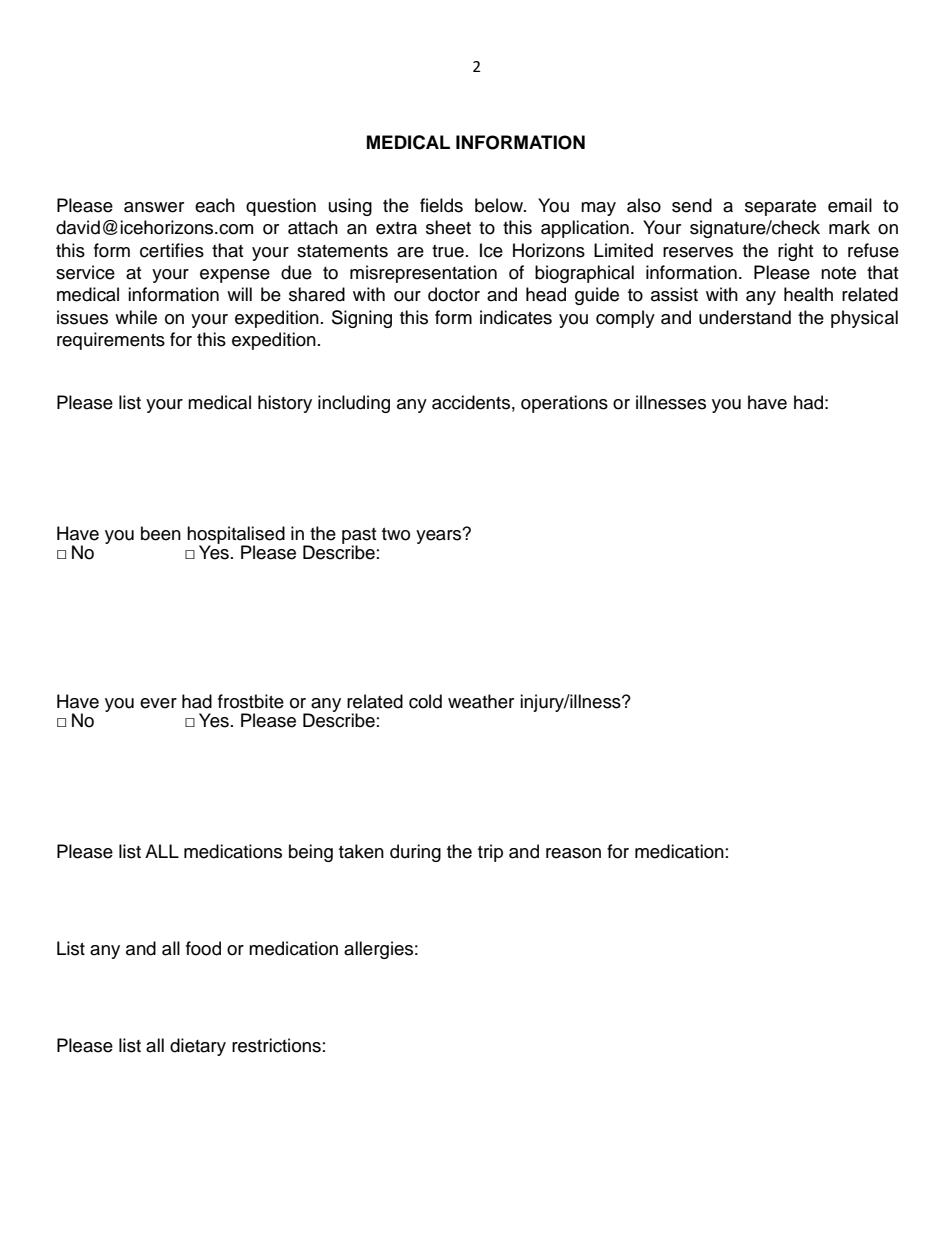 The image size is (952, 1233). Describe the element at coordinates (448, 227) in the screenshot. I see `sheet` at that location.
